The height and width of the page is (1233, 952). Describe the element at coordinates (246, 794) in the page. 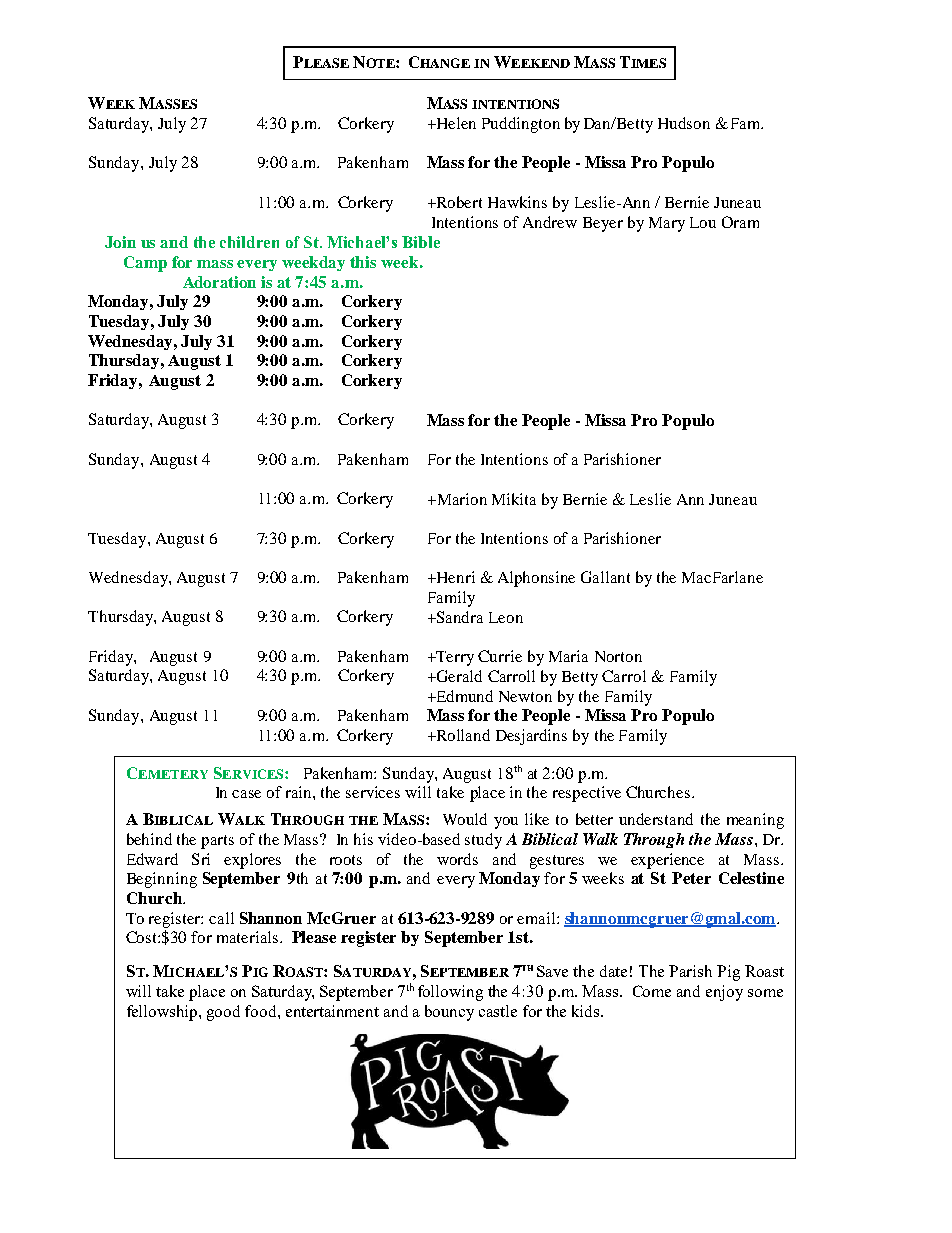

I see `case` at that location.
